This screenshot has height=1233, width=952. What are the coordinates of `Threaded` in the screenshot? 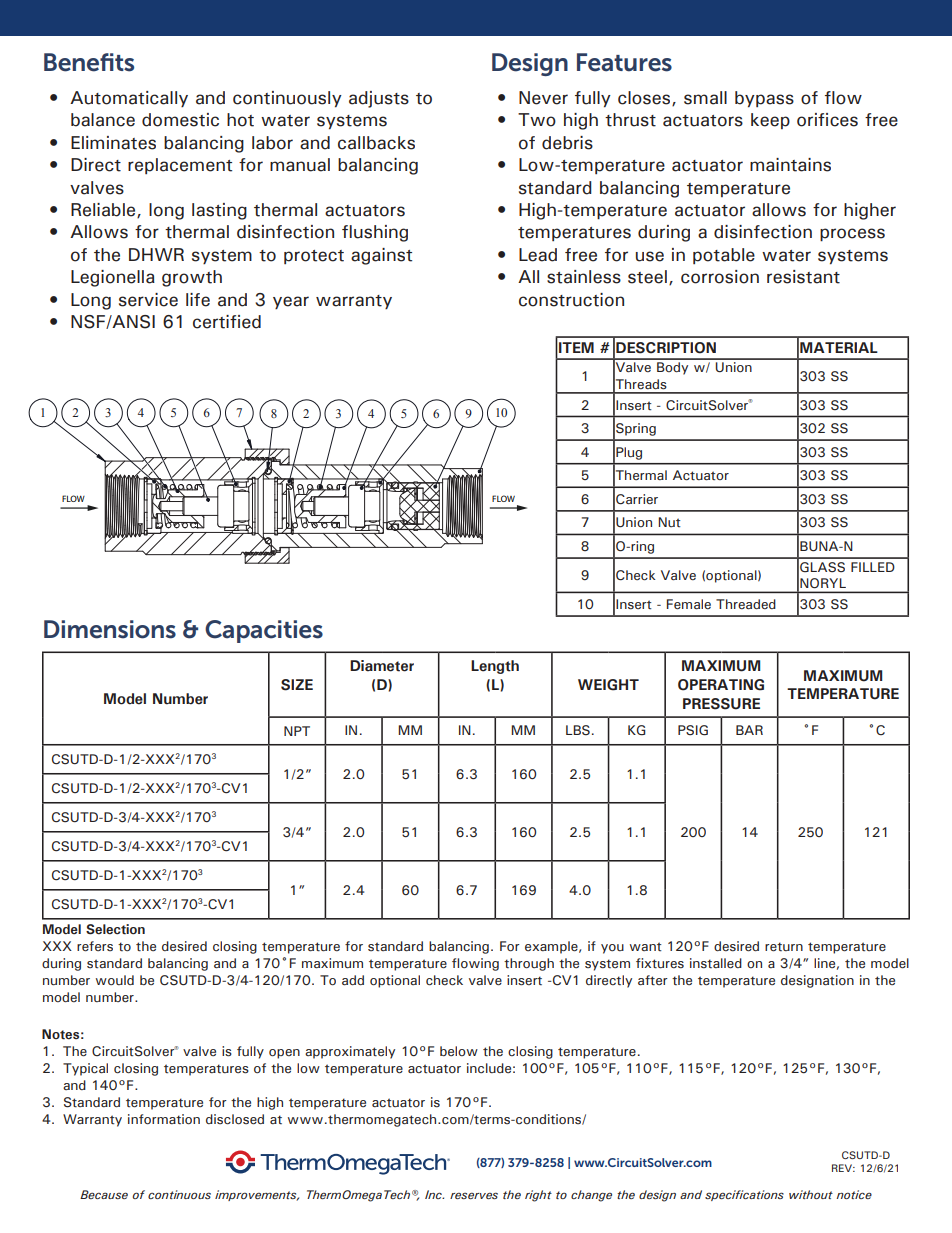 It's located at (746, 604).
